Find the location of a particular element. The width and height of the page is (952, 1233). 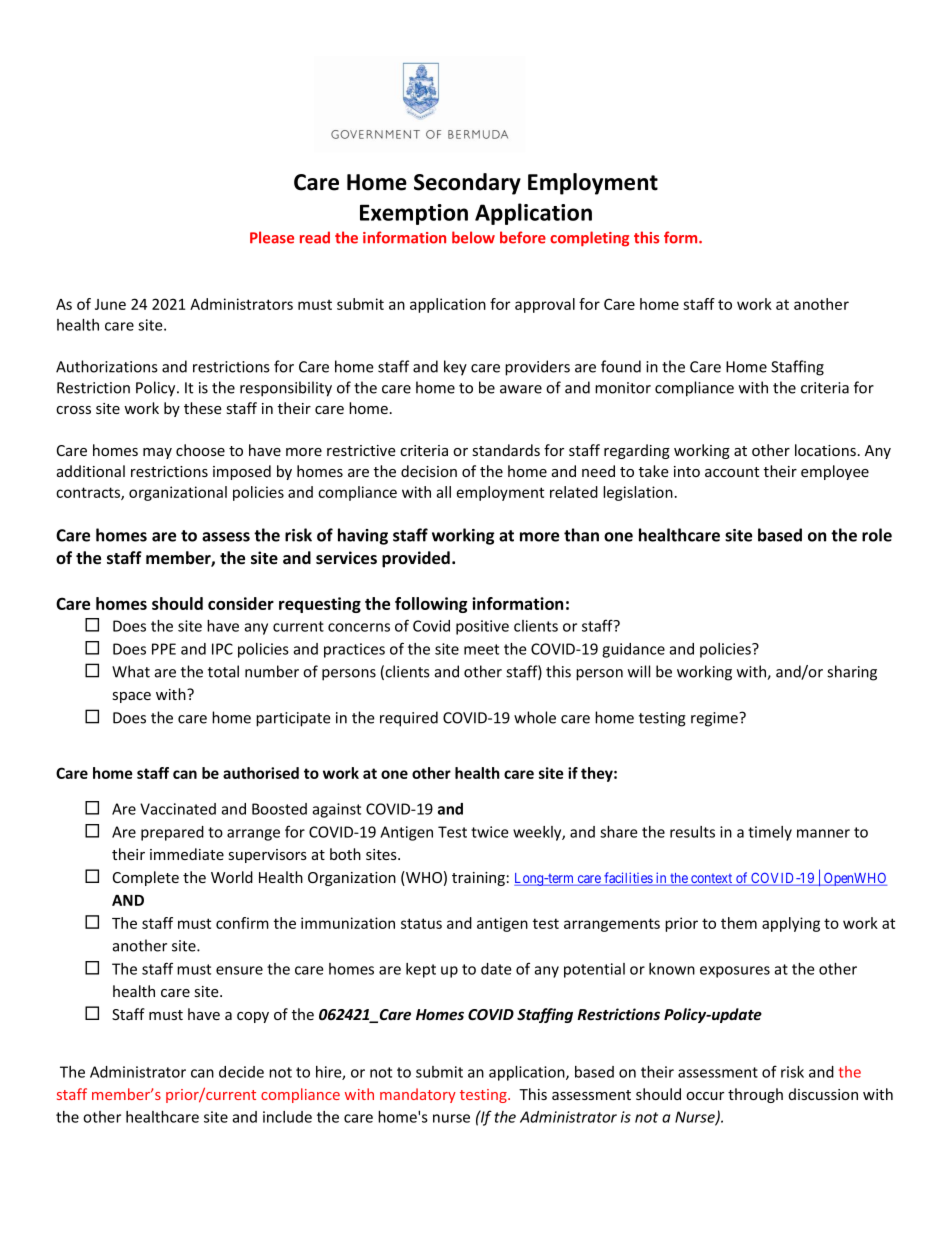

PPE is located at coordinates (164, 649).
